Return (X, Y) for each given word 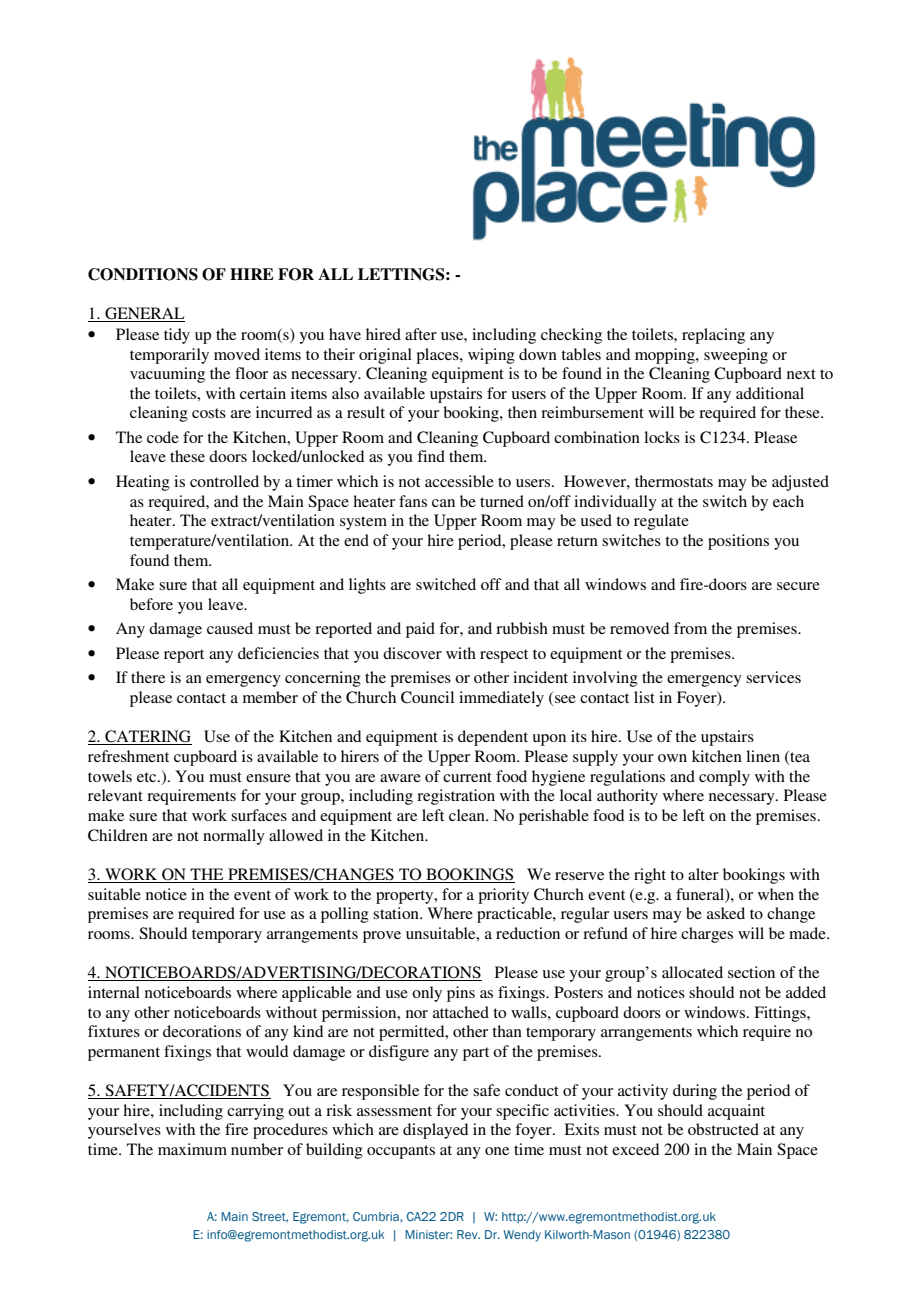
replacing (713, 336)
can (443, 503)
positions (738, 542)
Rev (468, 1234)
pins (461, 994)
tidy (177, 336)
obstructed (723, 1129)
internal (114, 992)
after (421, 334)
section (751, 972)
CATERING (147, 737)
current (467, 777)
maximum (192, 1149)
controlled (224, 481)
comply (724, 778)
